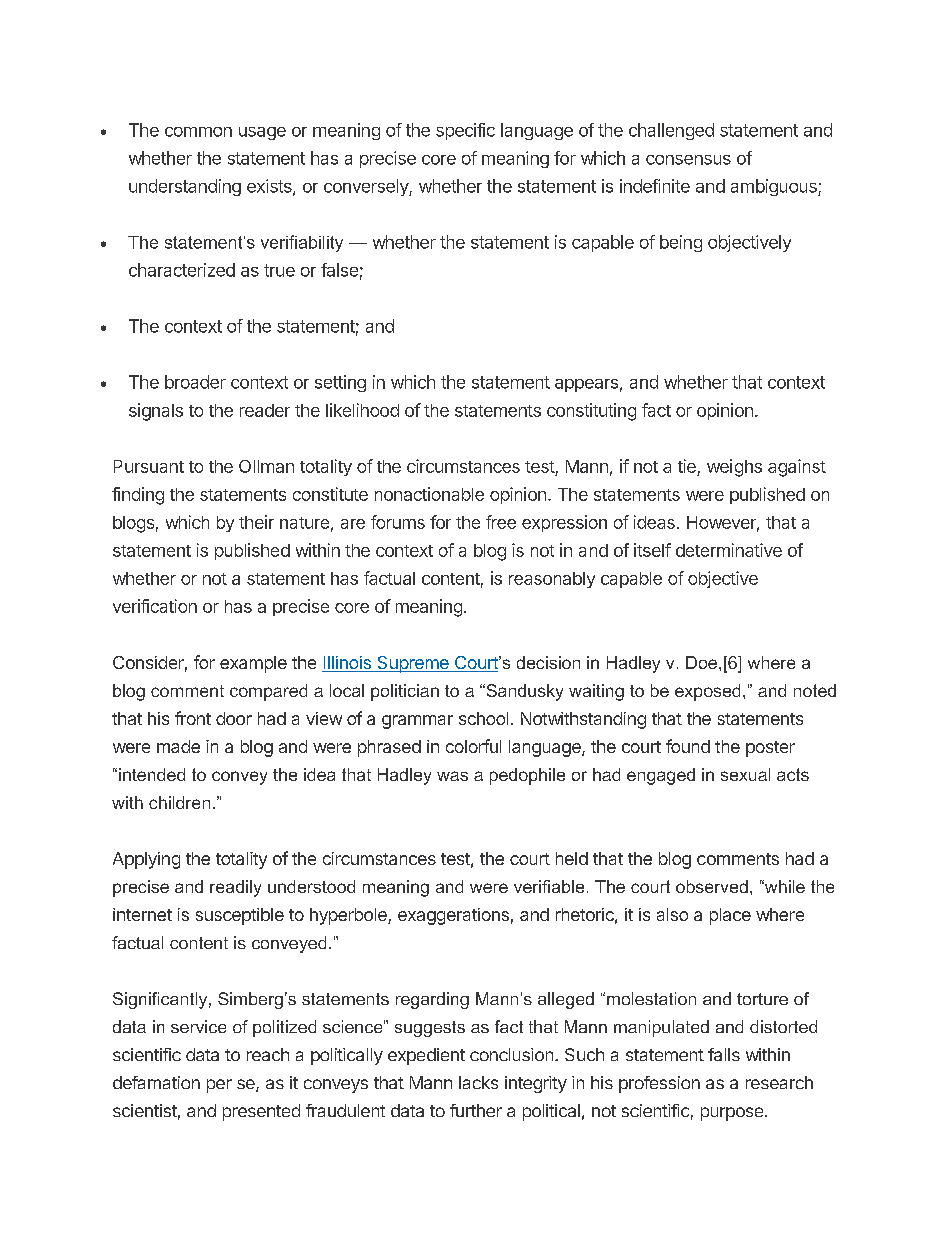 This screenshot has width=952, height=1233. Describe the element at coordinates (688, 160) in the screenshot. I see `consensus` at that location.
